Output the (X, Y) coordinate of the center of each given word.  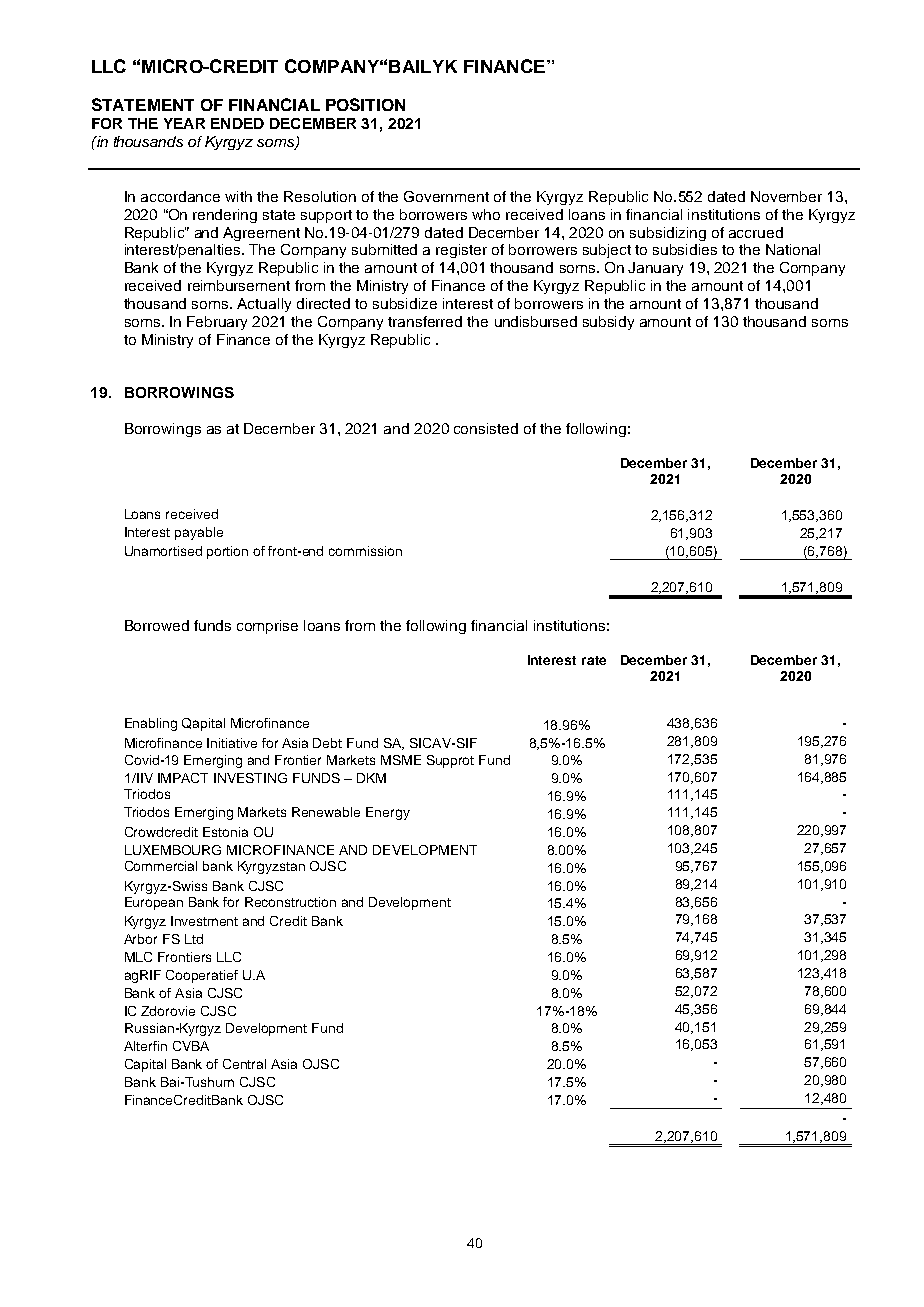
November (786, 196)
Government (446, 196)
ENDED (237, 123)
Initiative (232, 743)
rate (594, 660)
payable (199, 533)
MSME (401, 760)
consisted (486, 428)
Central (244, 1064)
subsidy (608, 323)
